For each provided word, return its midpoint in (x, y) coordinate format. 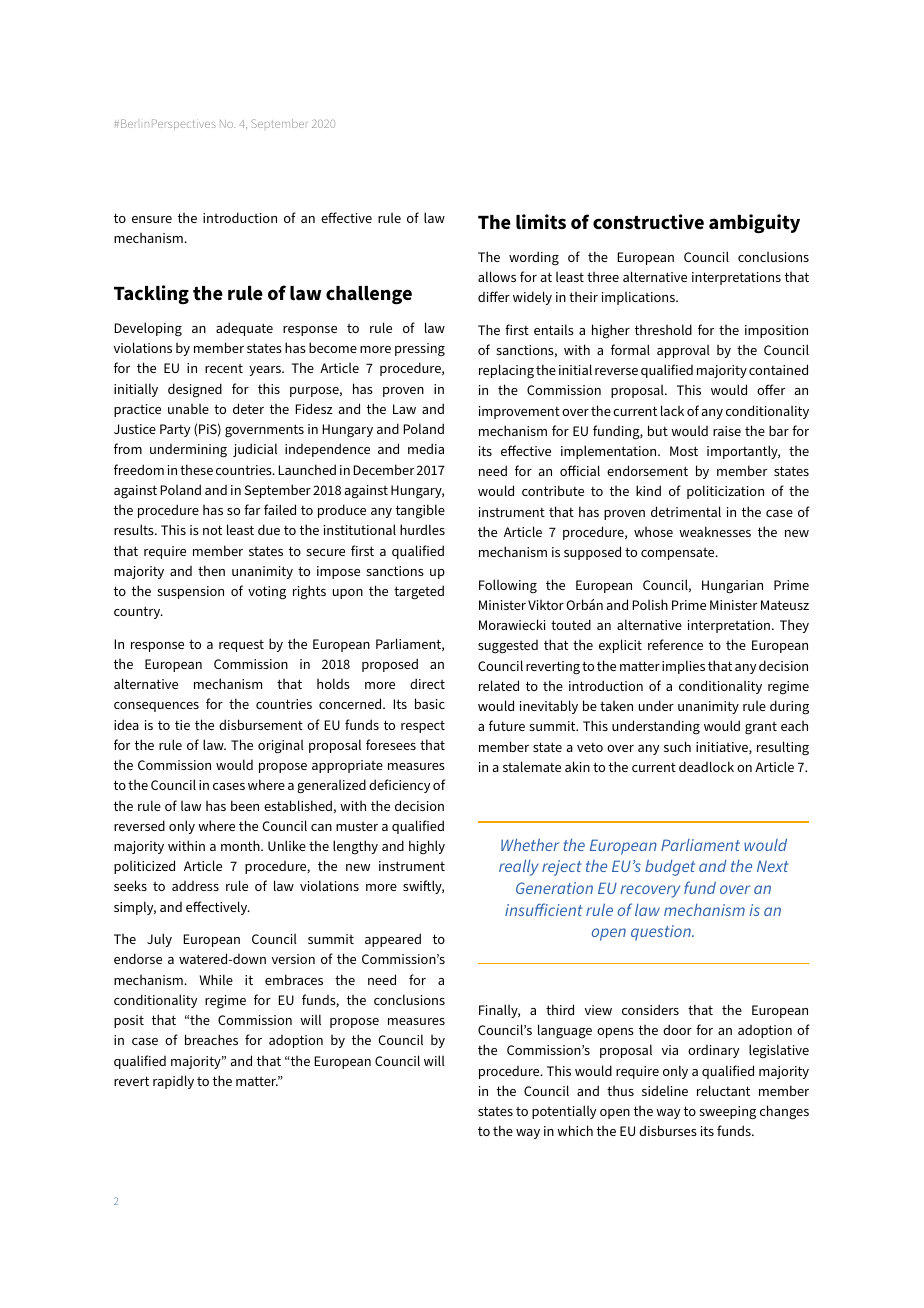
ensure (152, 219)
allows (497, 276)
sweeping (727, 1113)
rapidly (173, 1082)
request (241, 646)
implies (683, 667)
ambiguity (754, 224)
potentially (564, 1112)
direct (427, 683)
